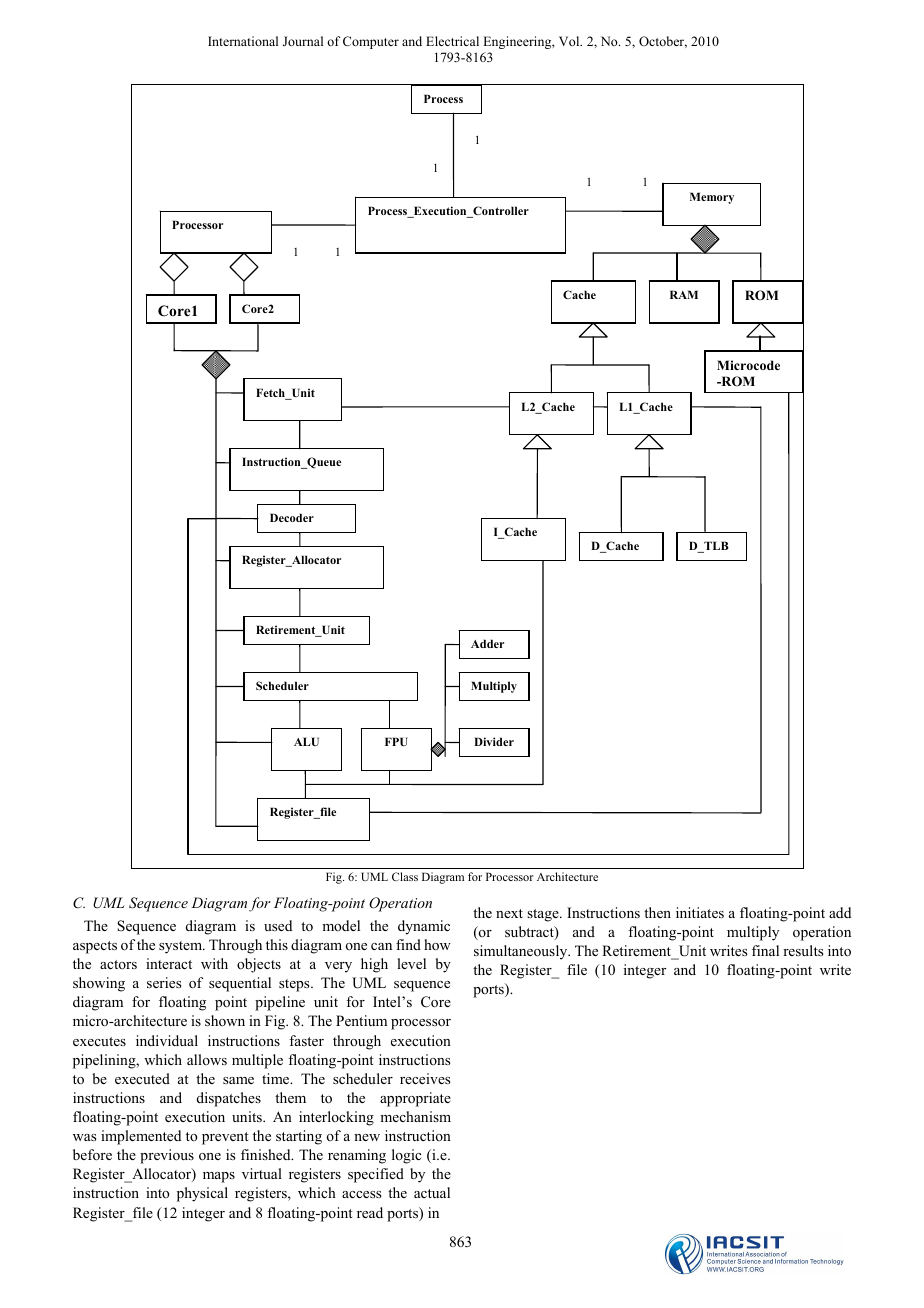 This screenshot has width=924, height=1308. What do you see at coordinates (487, 643) in the screenshot?
I see `Adder` at bounding box center [487, 643].
